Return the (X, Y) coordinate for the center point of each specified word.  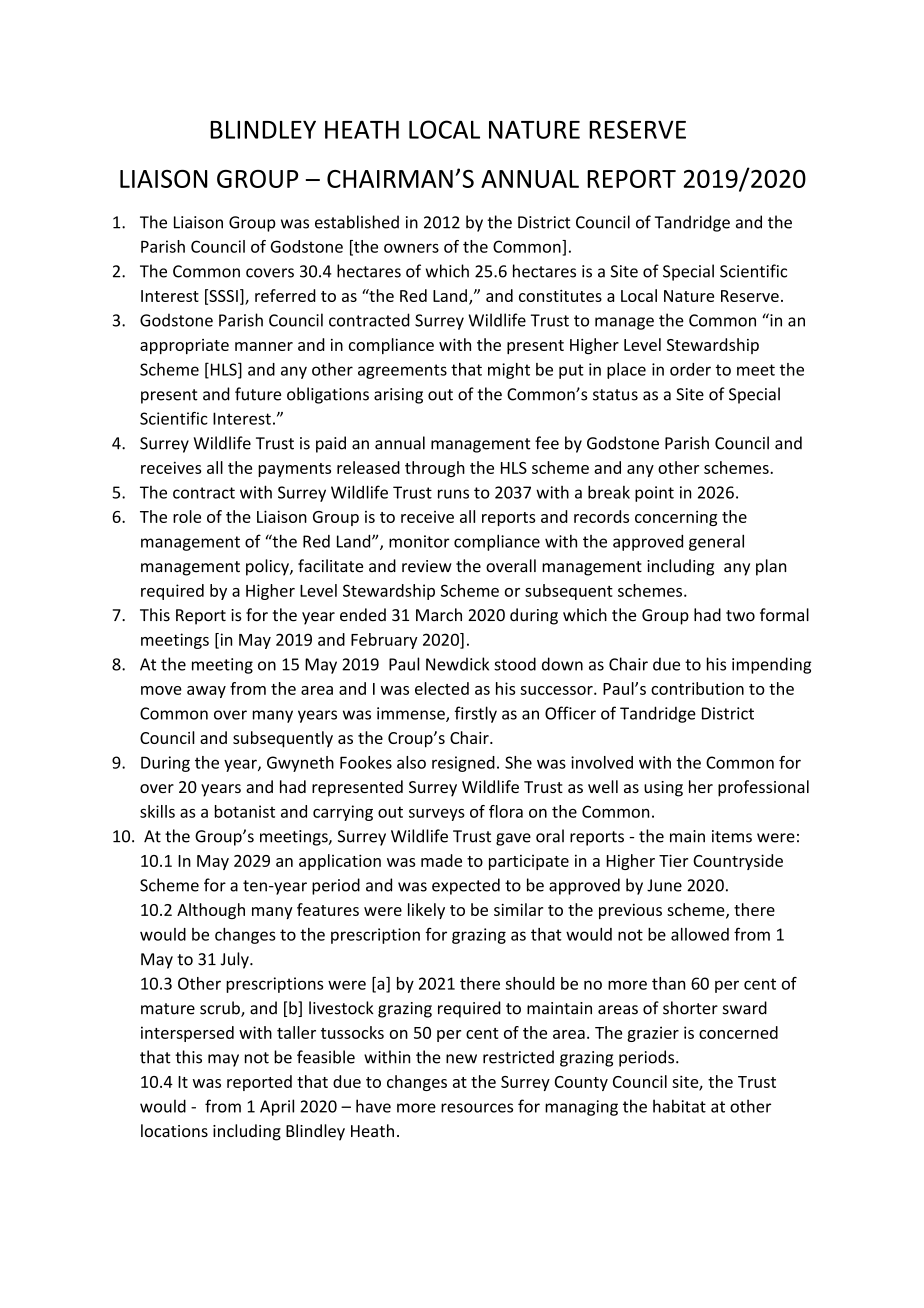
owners (411, 248)
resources (477, 1108)
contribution (697, 688)
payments (294, 470)
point (654, 494)
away (206, 692)
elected (442, 688)
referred (285, 295)
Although (211, 911)
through (435, 469)
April (277, 1107)
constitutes (560, 296)
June (664, 885)
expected (466, 886)
